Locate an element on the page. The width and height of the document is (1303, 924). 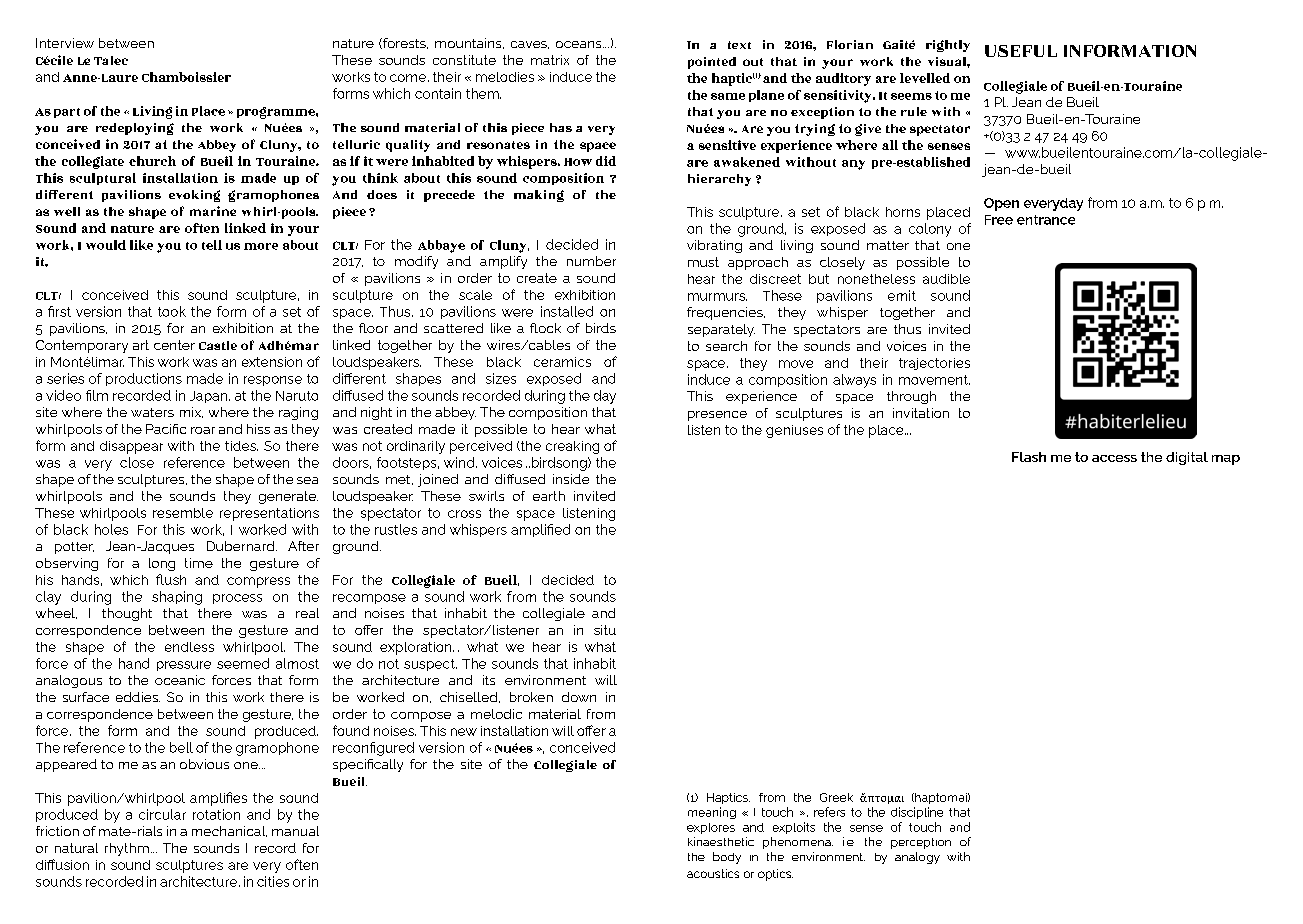
rhythm is located at coordinates (127, 849).
